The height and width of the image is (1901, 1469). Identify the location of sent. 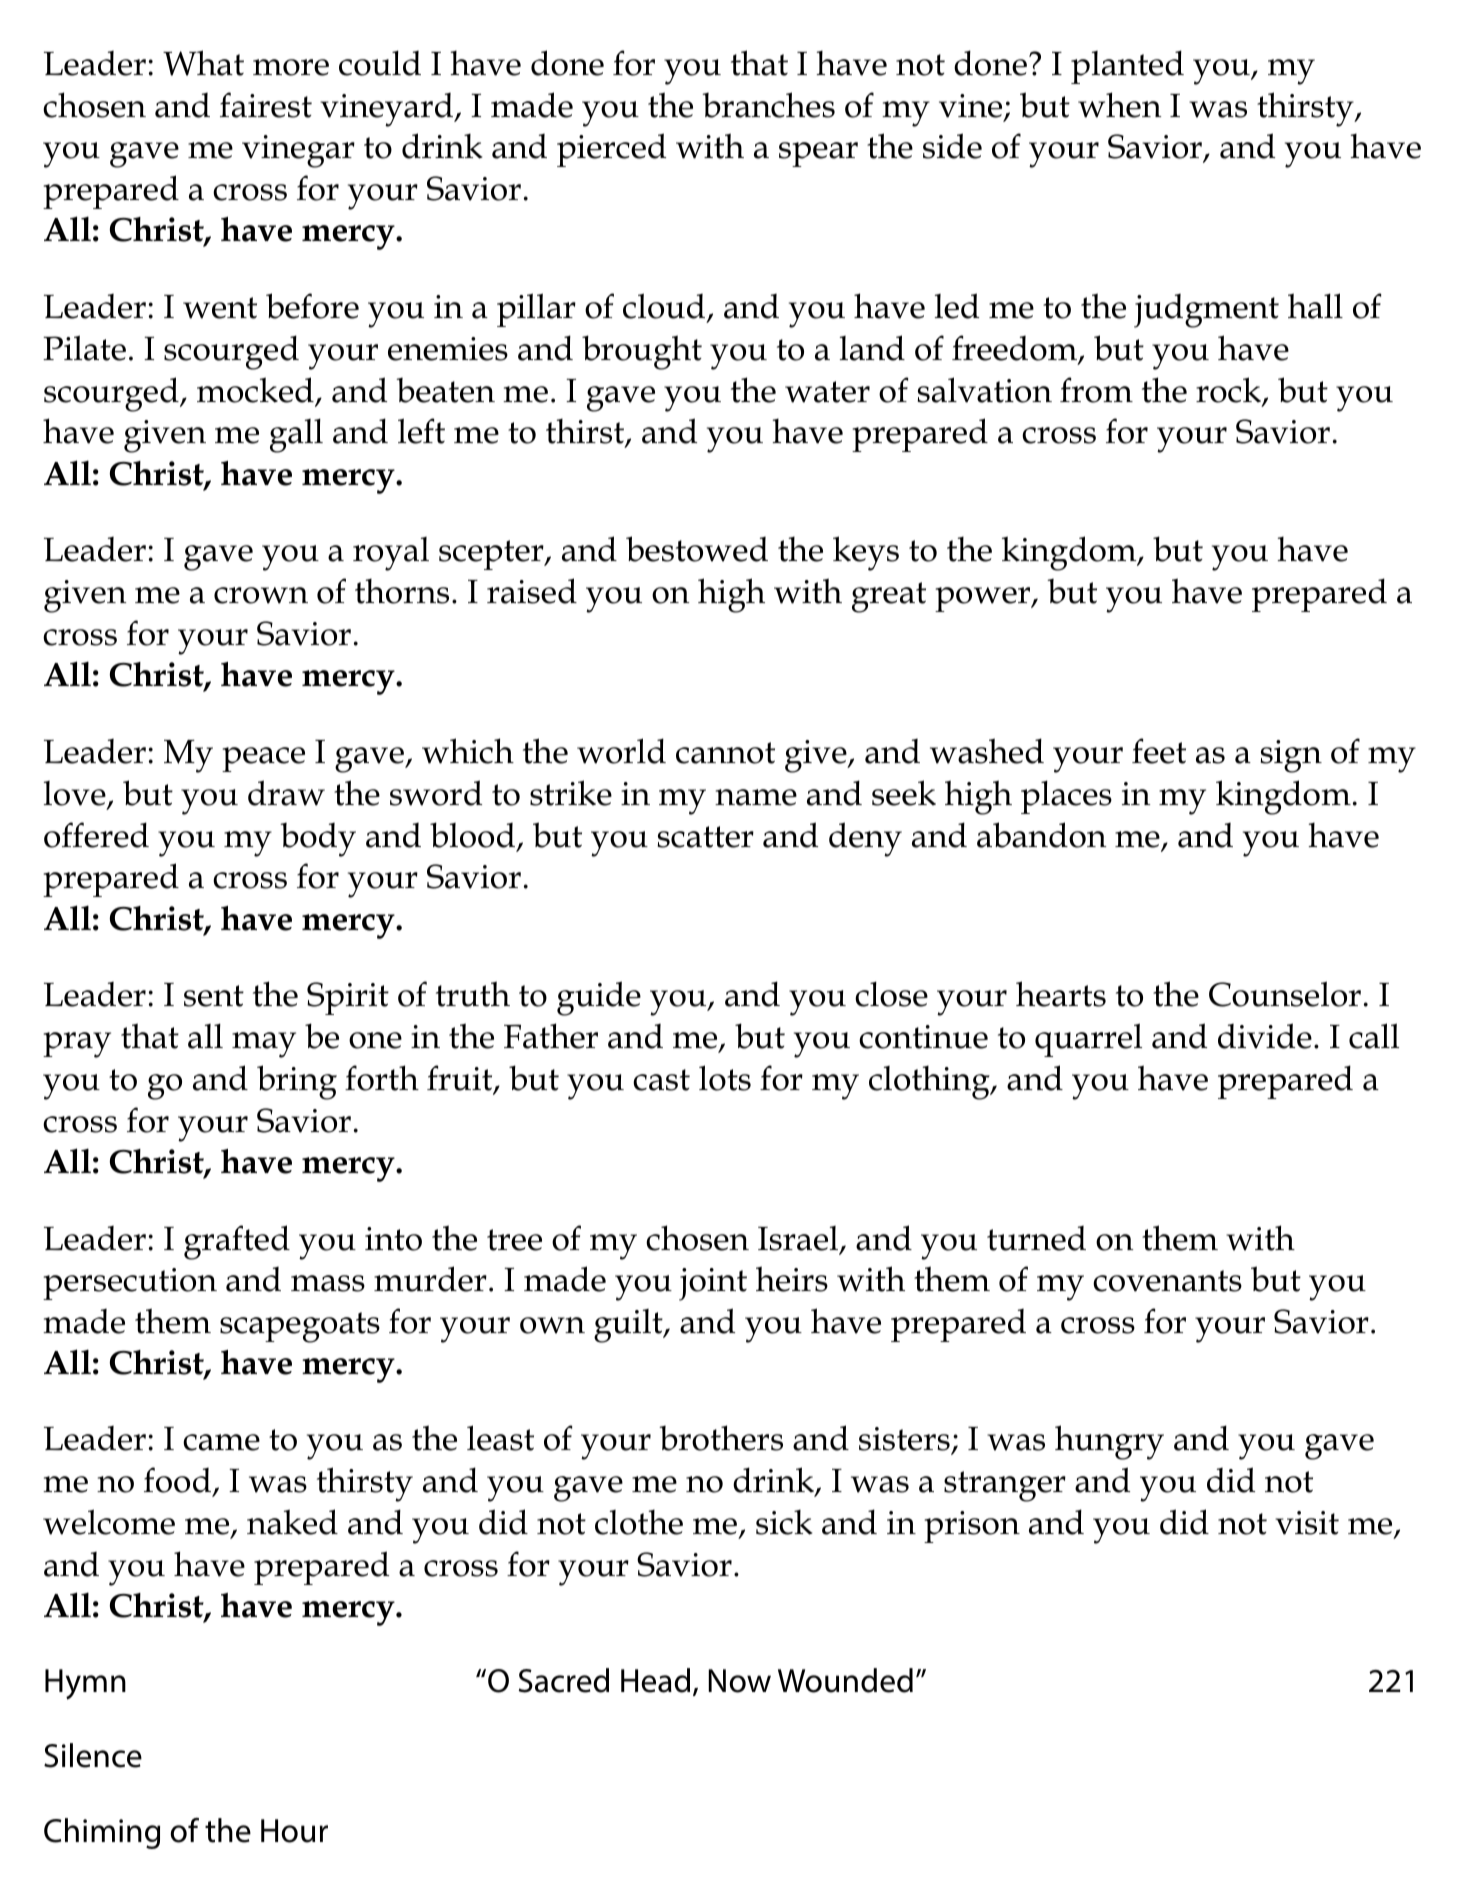
(214, 996).
